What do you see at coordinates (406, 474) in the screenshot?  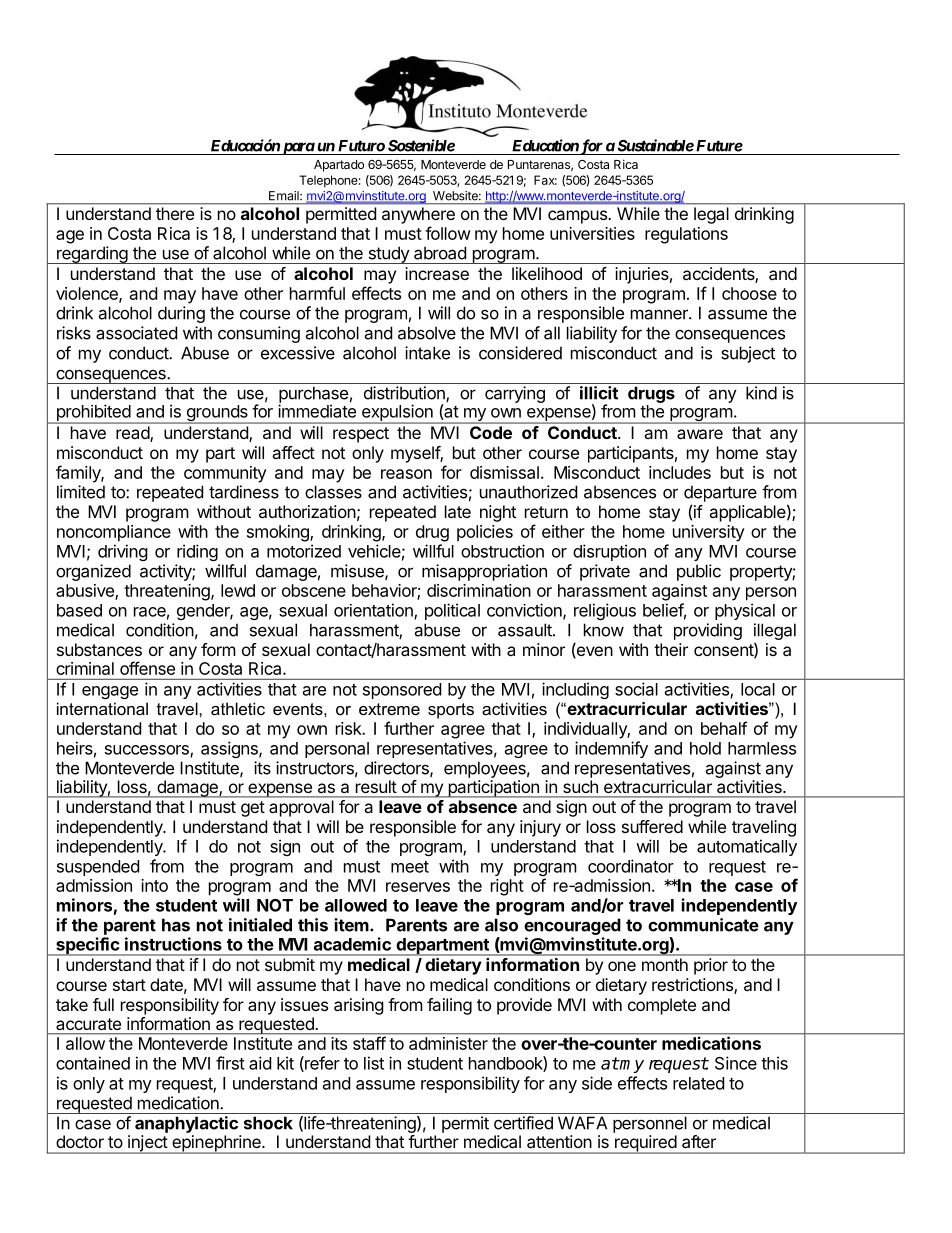 I see `reason` at bounding box center [406, 474].
